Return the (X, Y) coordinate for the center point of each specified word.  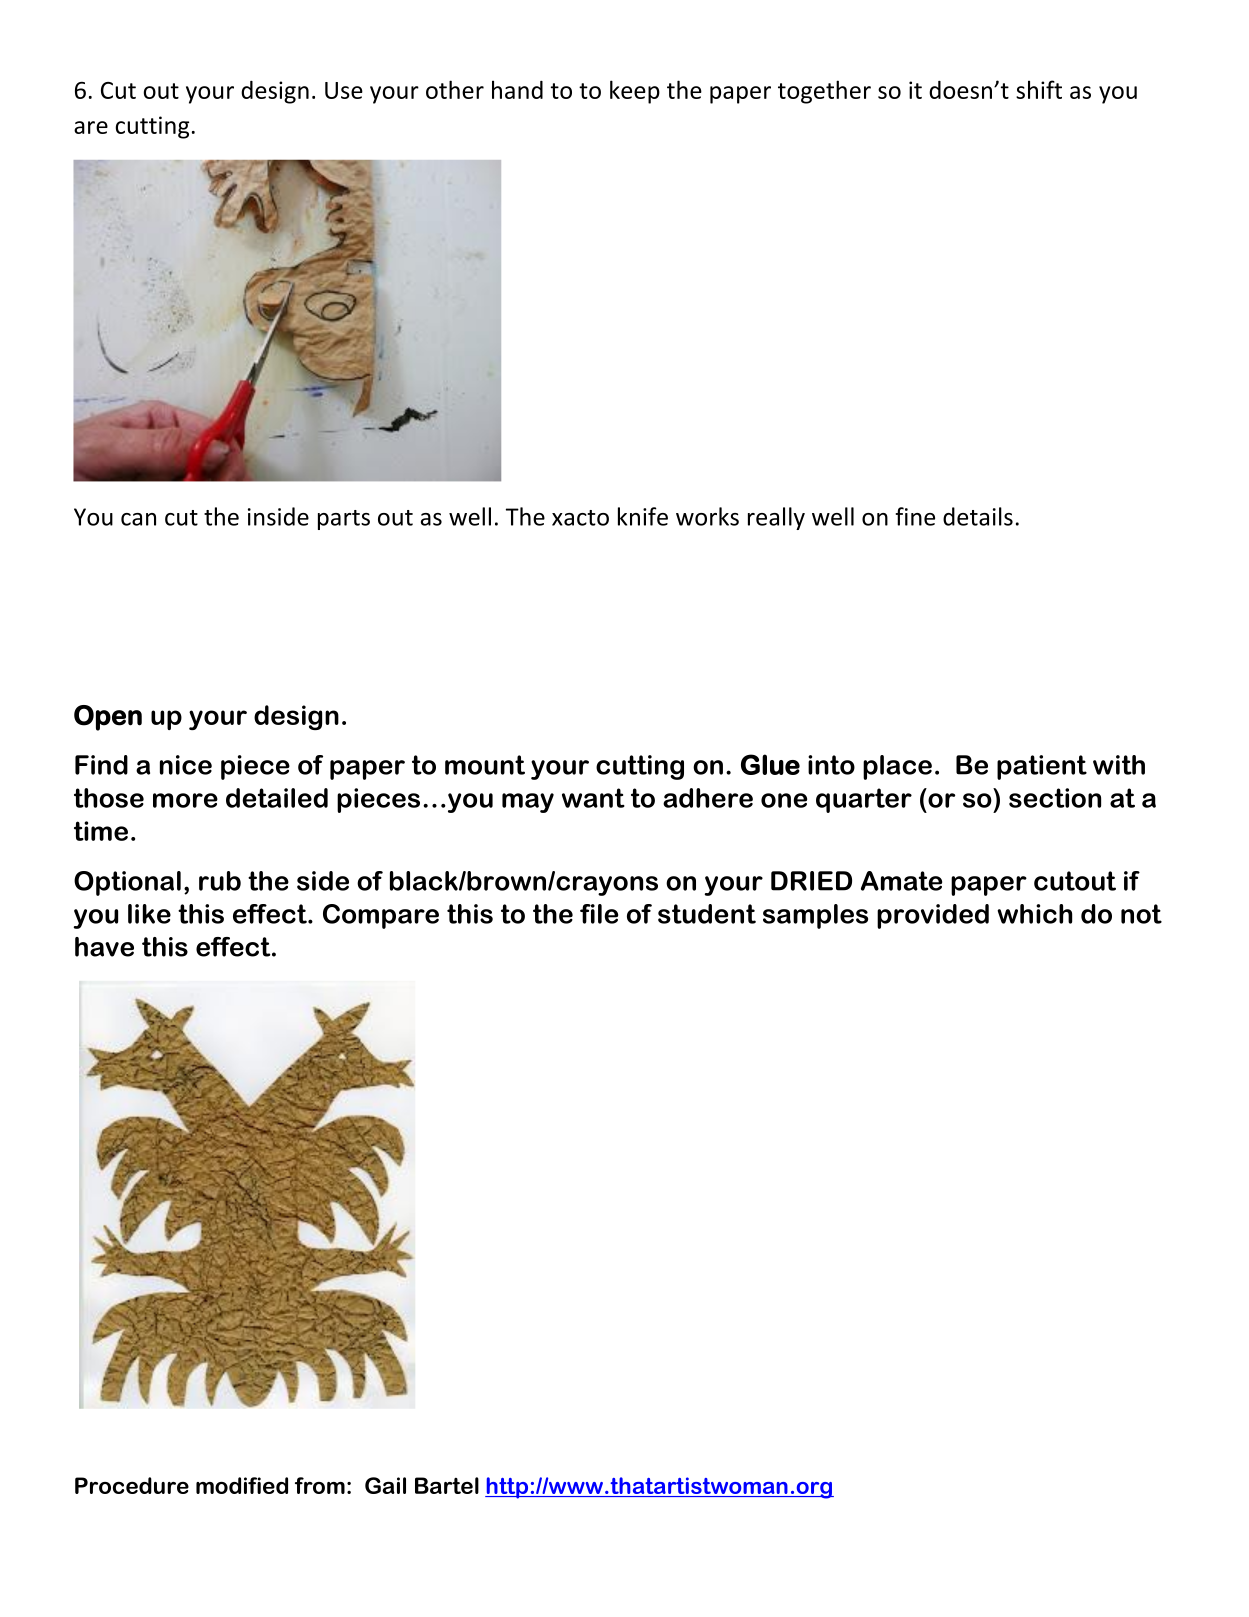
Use (344, 90)
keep (635, 92)
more (185, 800)
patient (1042, 767)
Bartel (447, 1485)
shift (1039, 89)
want (593, 798)
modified (242, 1485)
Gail (385, 1485)
